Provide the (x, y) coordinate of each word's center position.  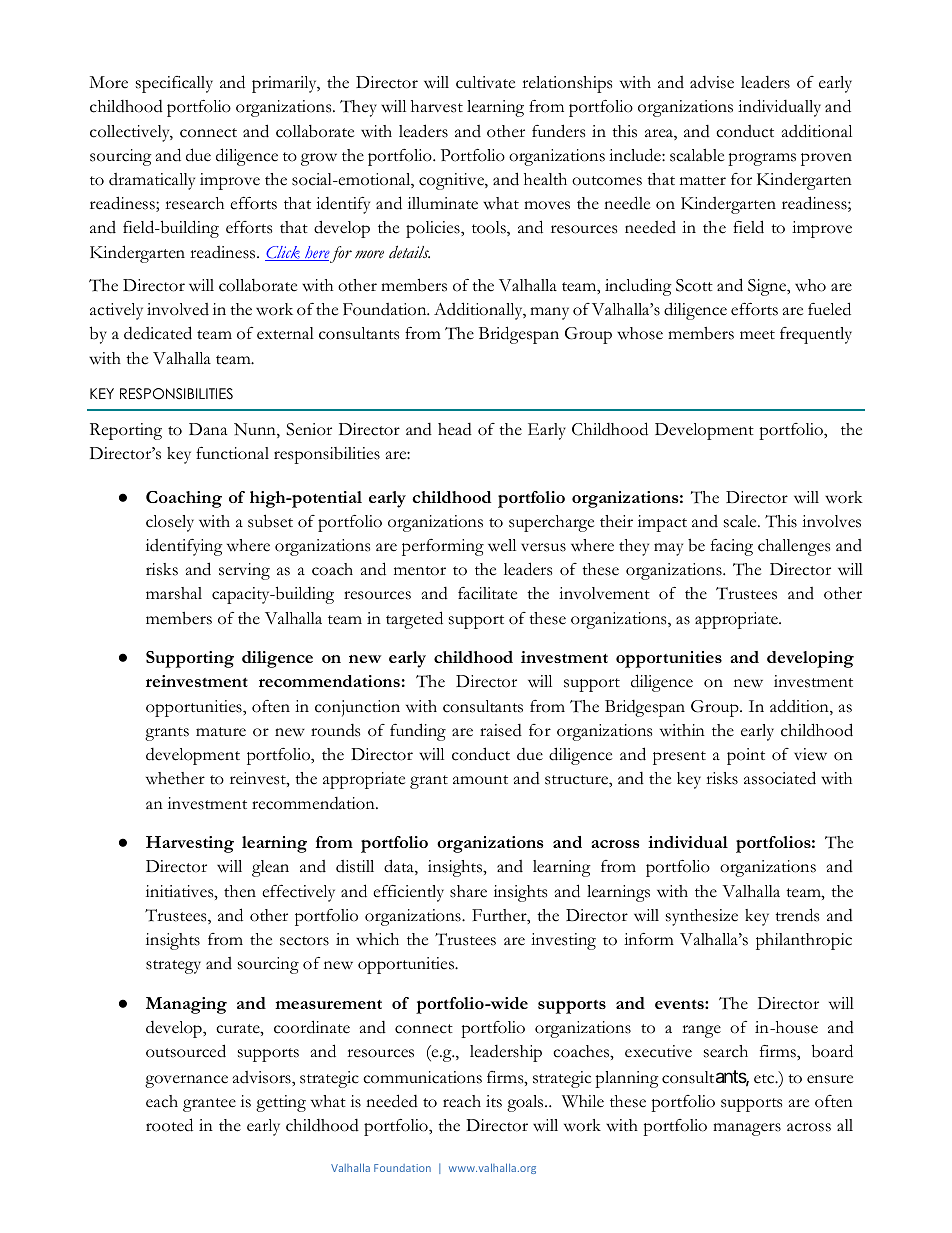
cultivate (485, 82)
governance (186, 1081)
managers (747, 1129)
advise (712, 82)
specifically (174, 84)
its (494, 1101)
